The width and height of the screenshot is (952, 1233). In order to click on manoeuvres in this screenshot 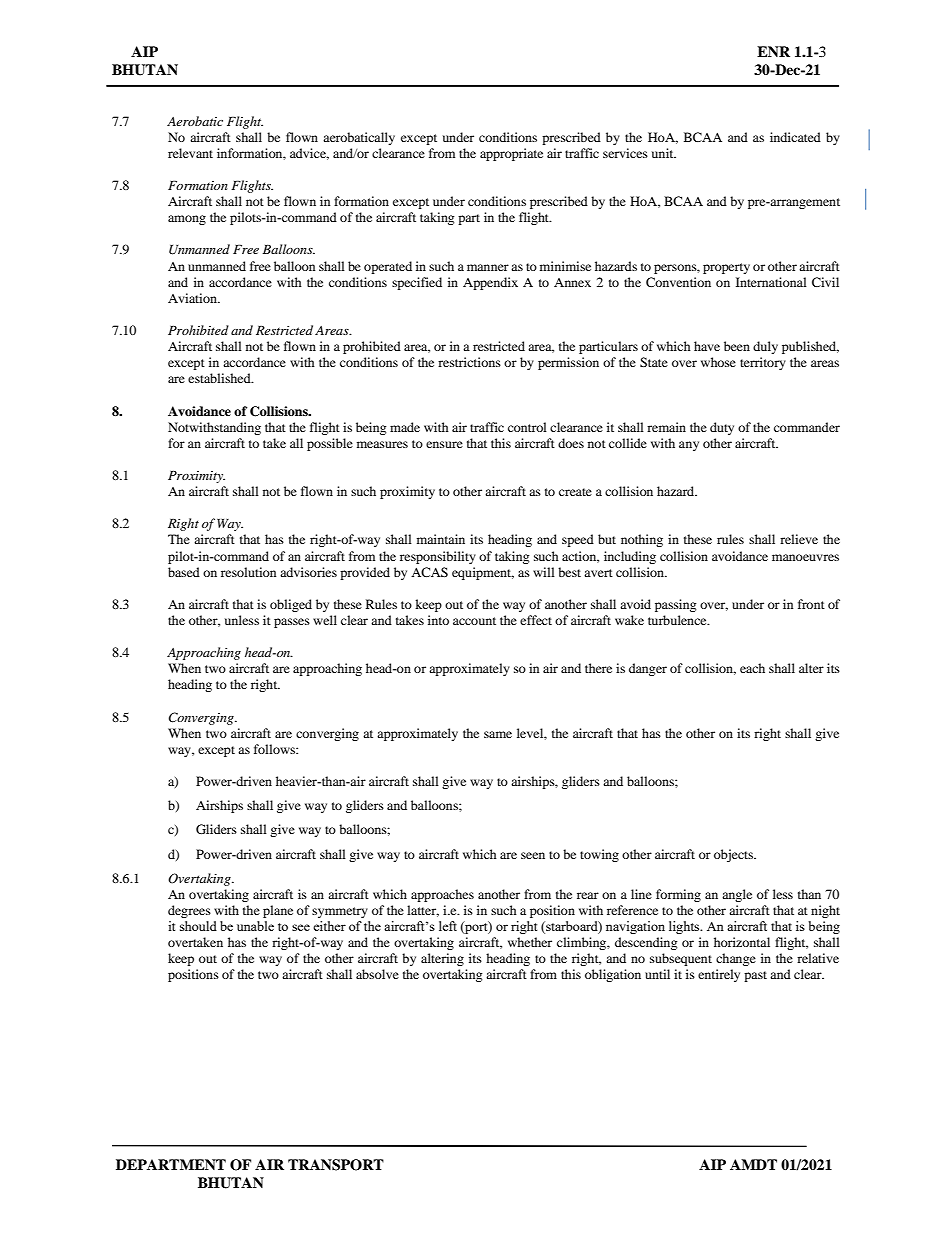, I will do `click(805, 557)`.
